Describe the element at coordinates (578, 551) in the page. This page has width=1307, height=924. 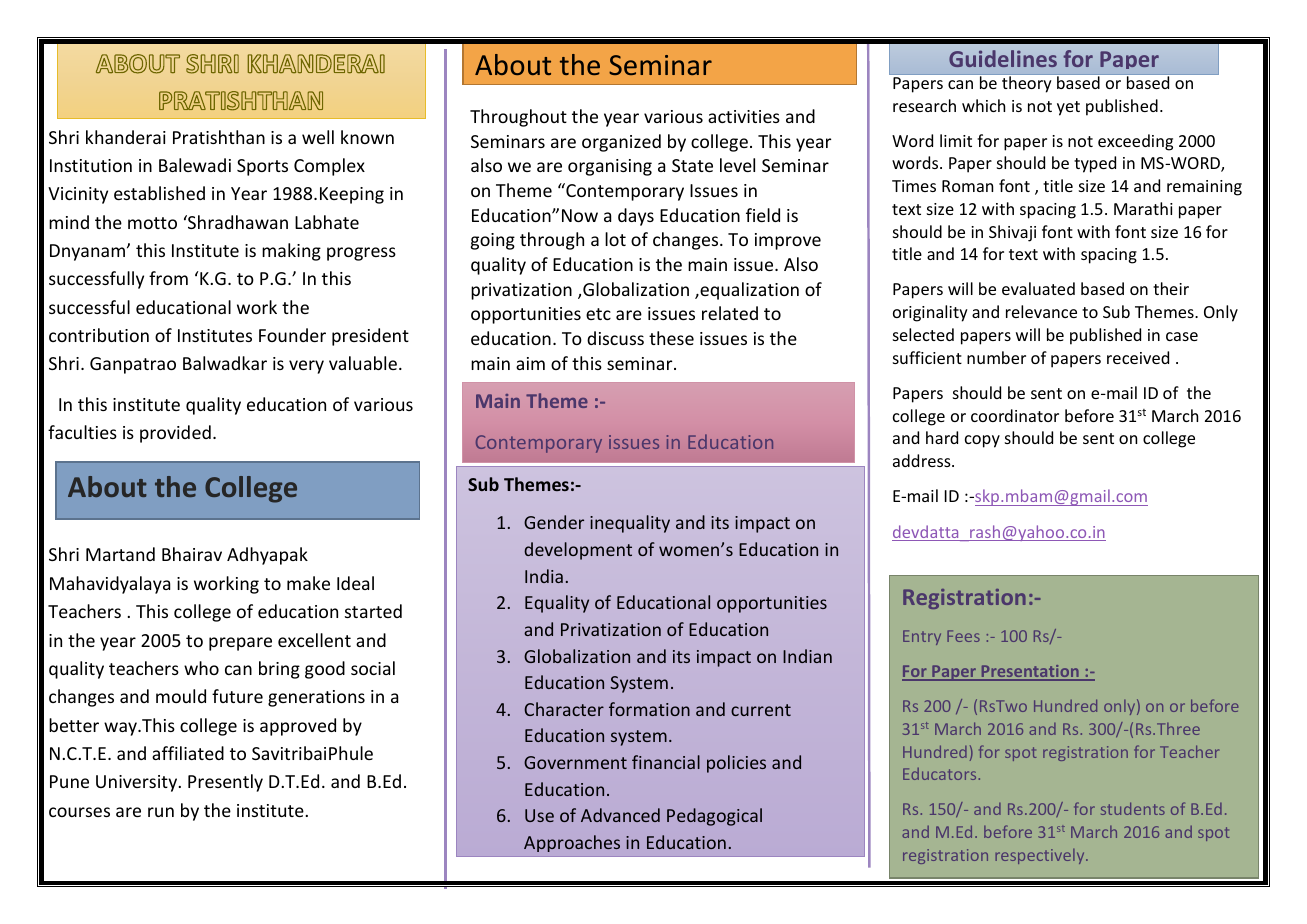
I see `development` at that location.
